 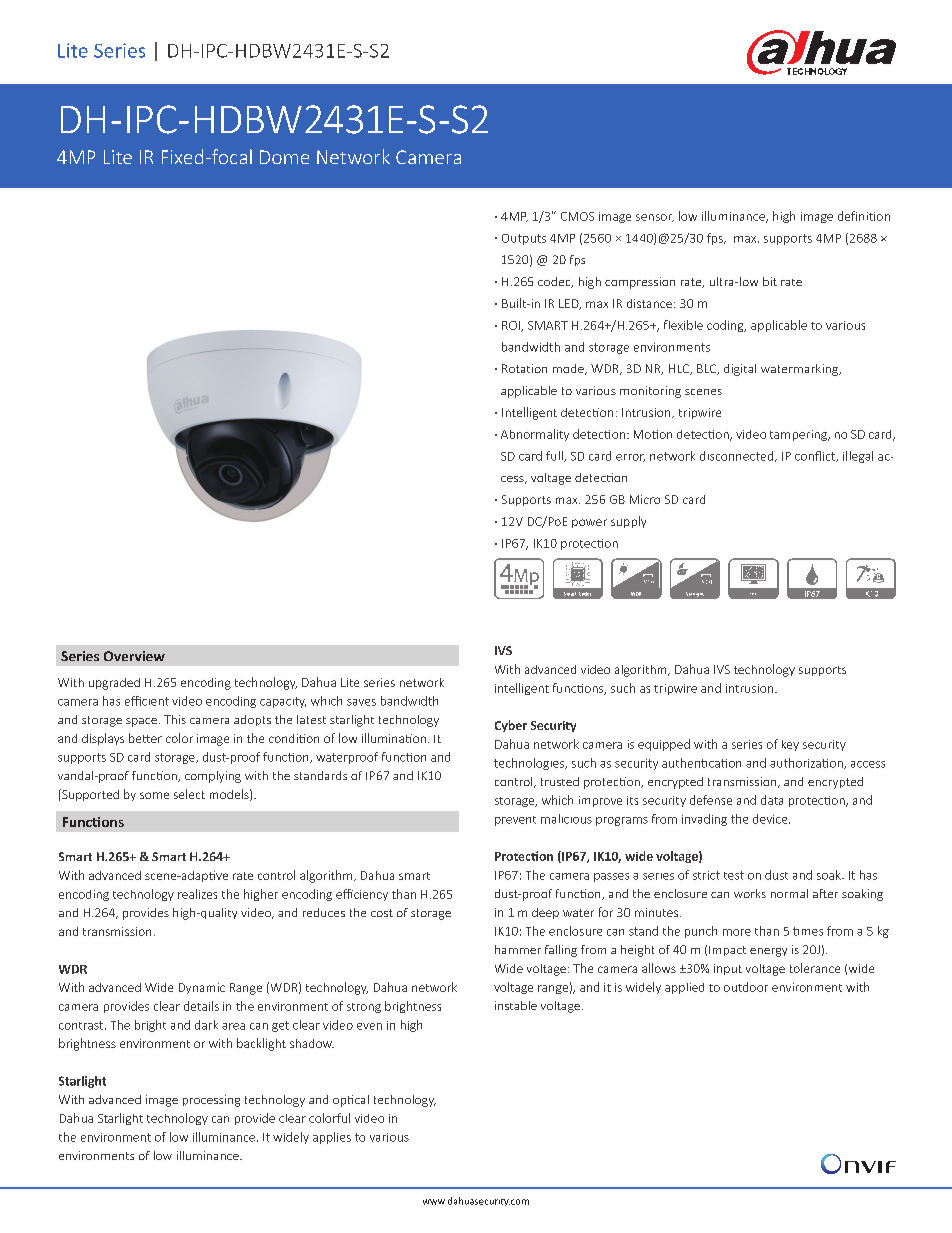 I want to click on definition, so click(x=864, y=216).
